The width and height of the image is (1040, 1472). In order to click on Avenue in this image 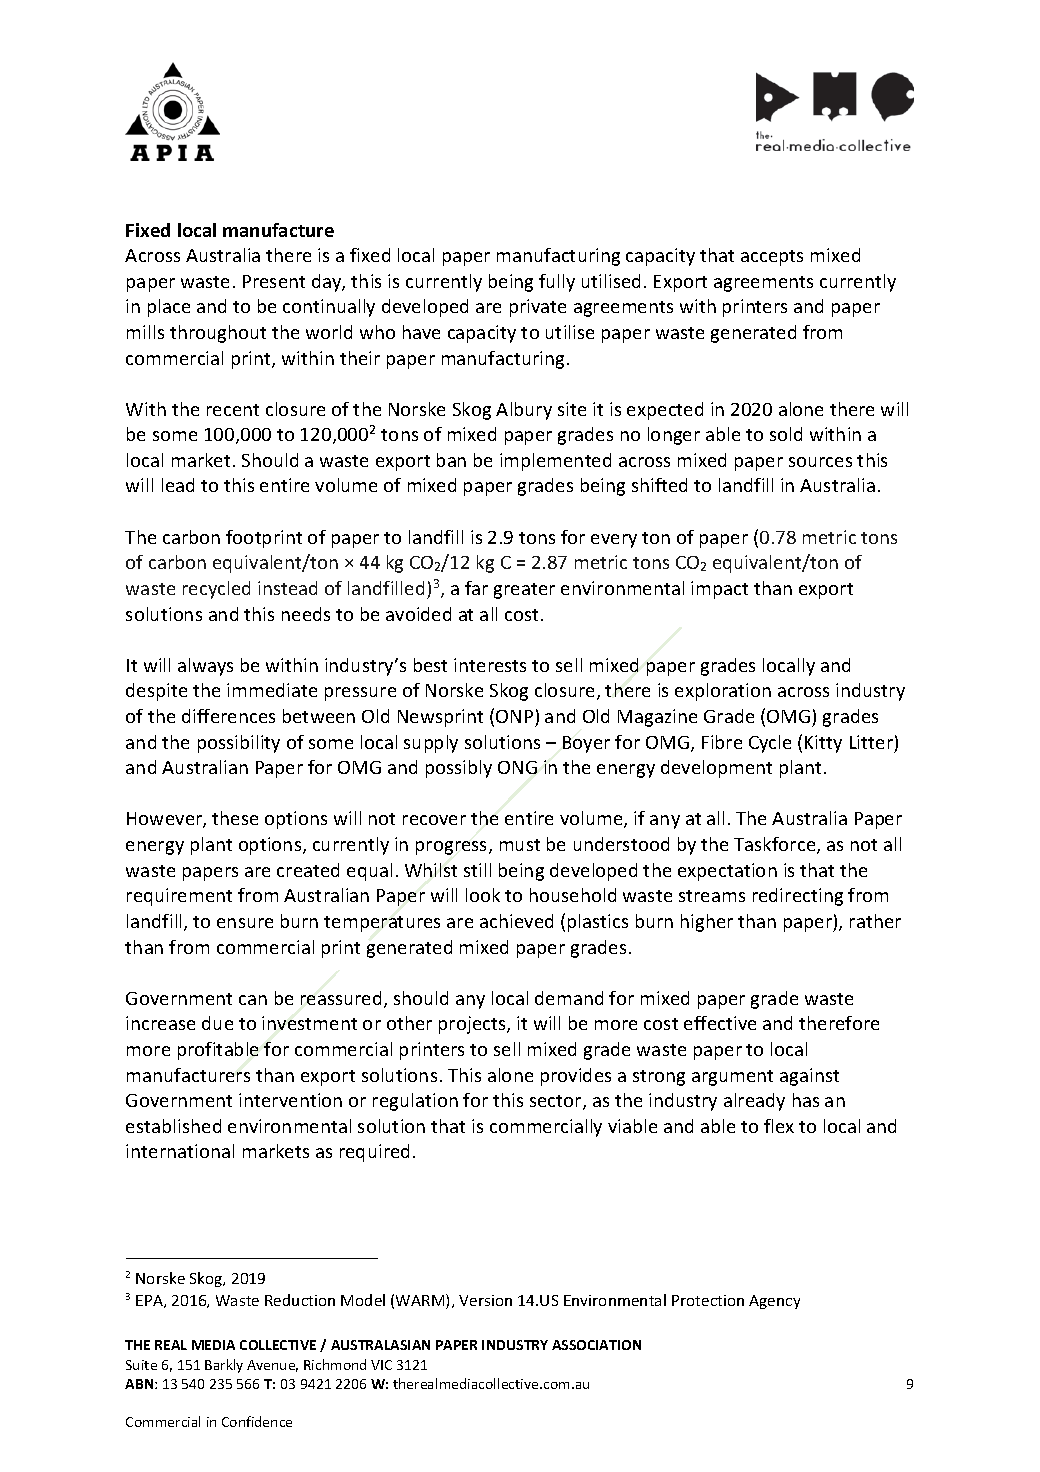, I will do `click(272, 1366)`.
